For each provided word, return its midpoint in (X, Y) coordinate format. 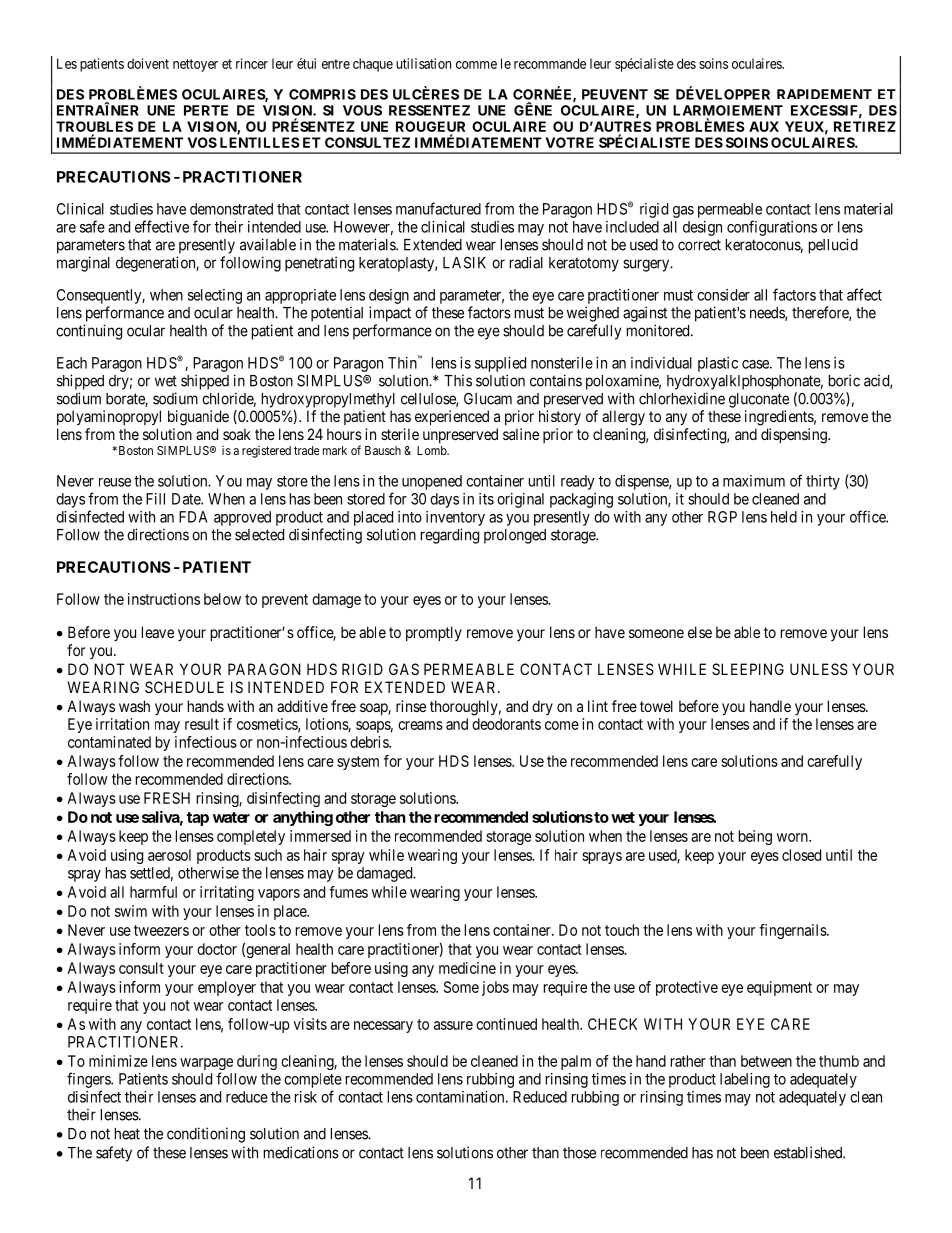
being (755, 837)
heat (127, 1134)
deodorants (506, 724)
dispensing (795, 436)
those (579, 1153)
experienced (452, 417)
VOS (202, 142)
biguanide (198, 418)
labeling (745, 1080)
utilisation (423, 63)
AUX (764, 126)
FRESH (167, 798)
